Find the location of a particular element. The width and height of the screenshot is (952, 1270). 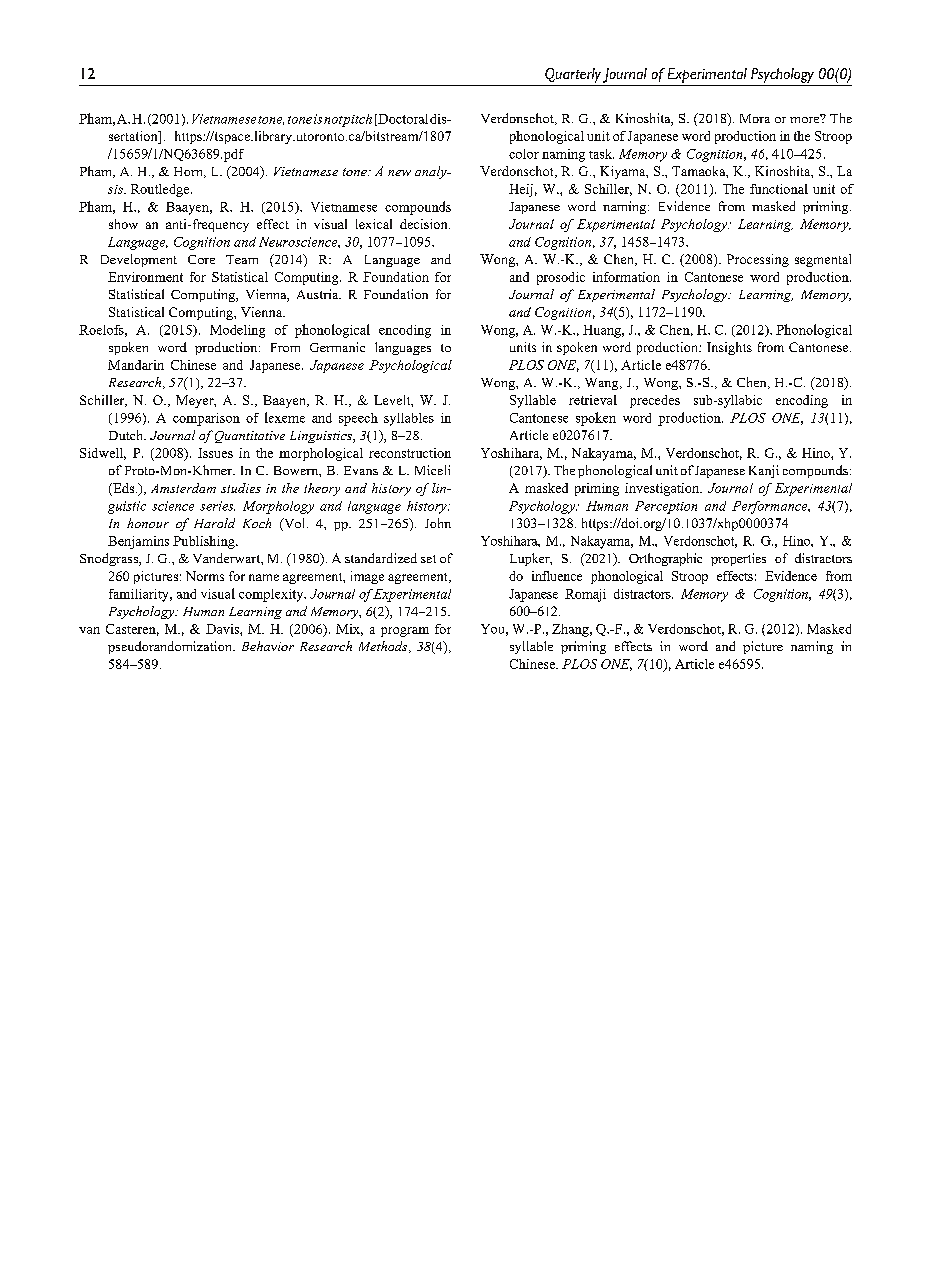

decision is located at coordinates (425, 224).
